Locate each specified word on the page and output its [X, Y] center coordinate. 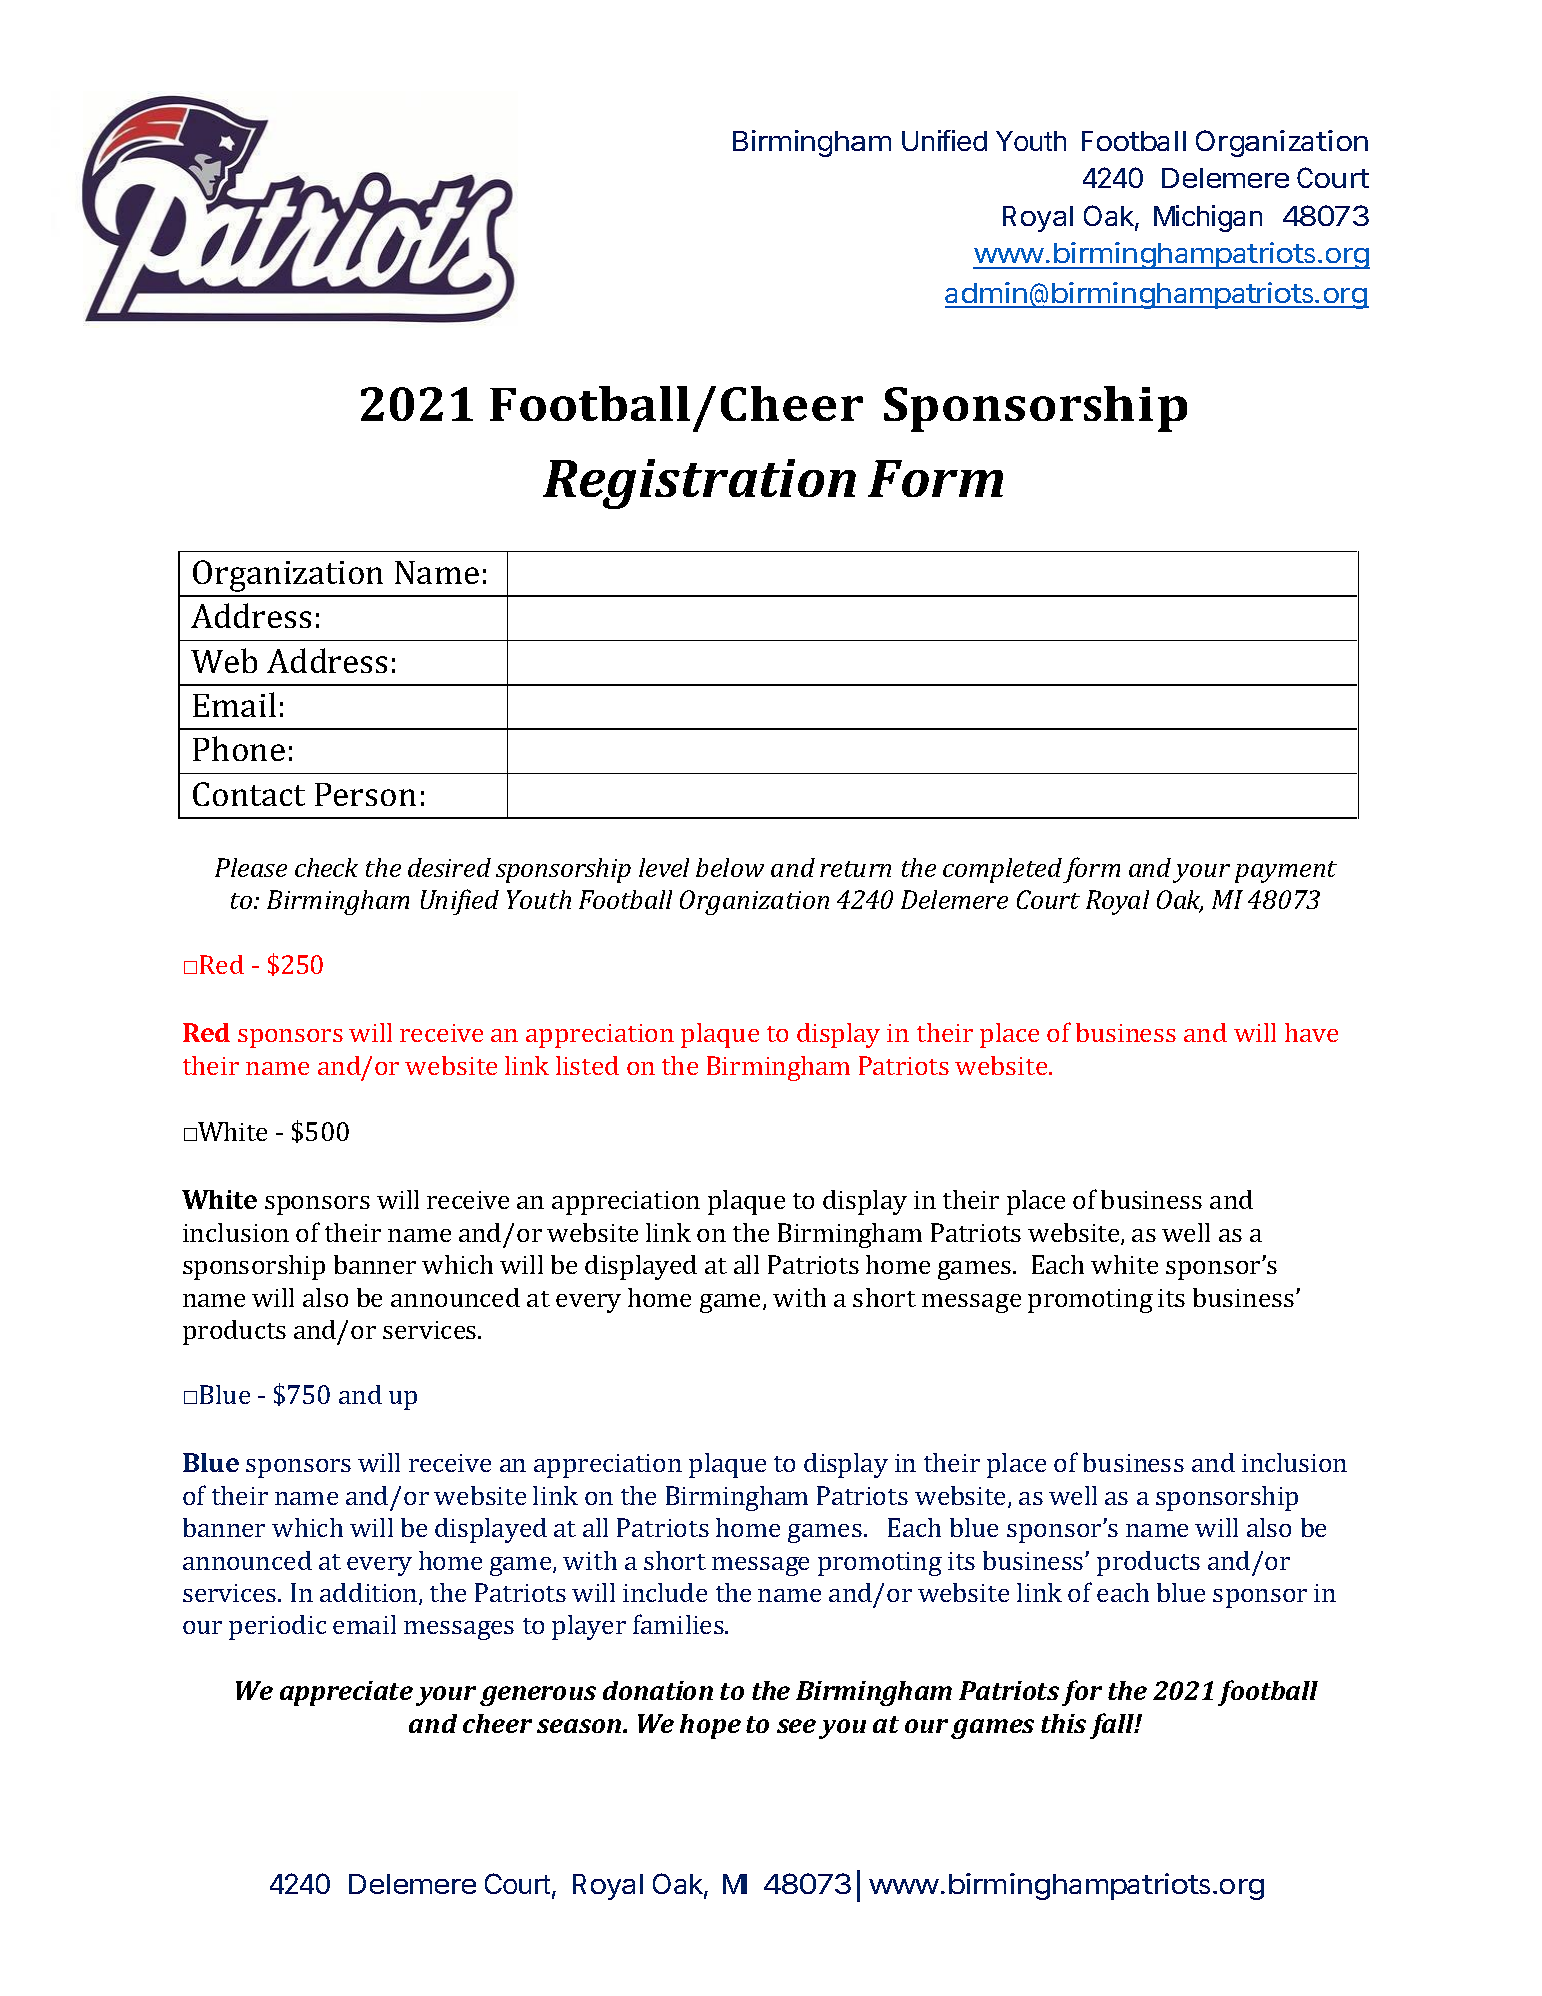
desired [449, 867]
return [855, 869]
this [1063, 1723]
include [665, 1592]
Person [365, 794]
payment [1286, 872]
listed [587, 1065]
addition [370, 1594]
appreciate [346, 1693]
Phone [239, 748]
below [730, 867]
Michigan [1208, 218]
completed [1002, 870]
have [1311, 1032]
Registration [699, 484]
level [664, 867]
